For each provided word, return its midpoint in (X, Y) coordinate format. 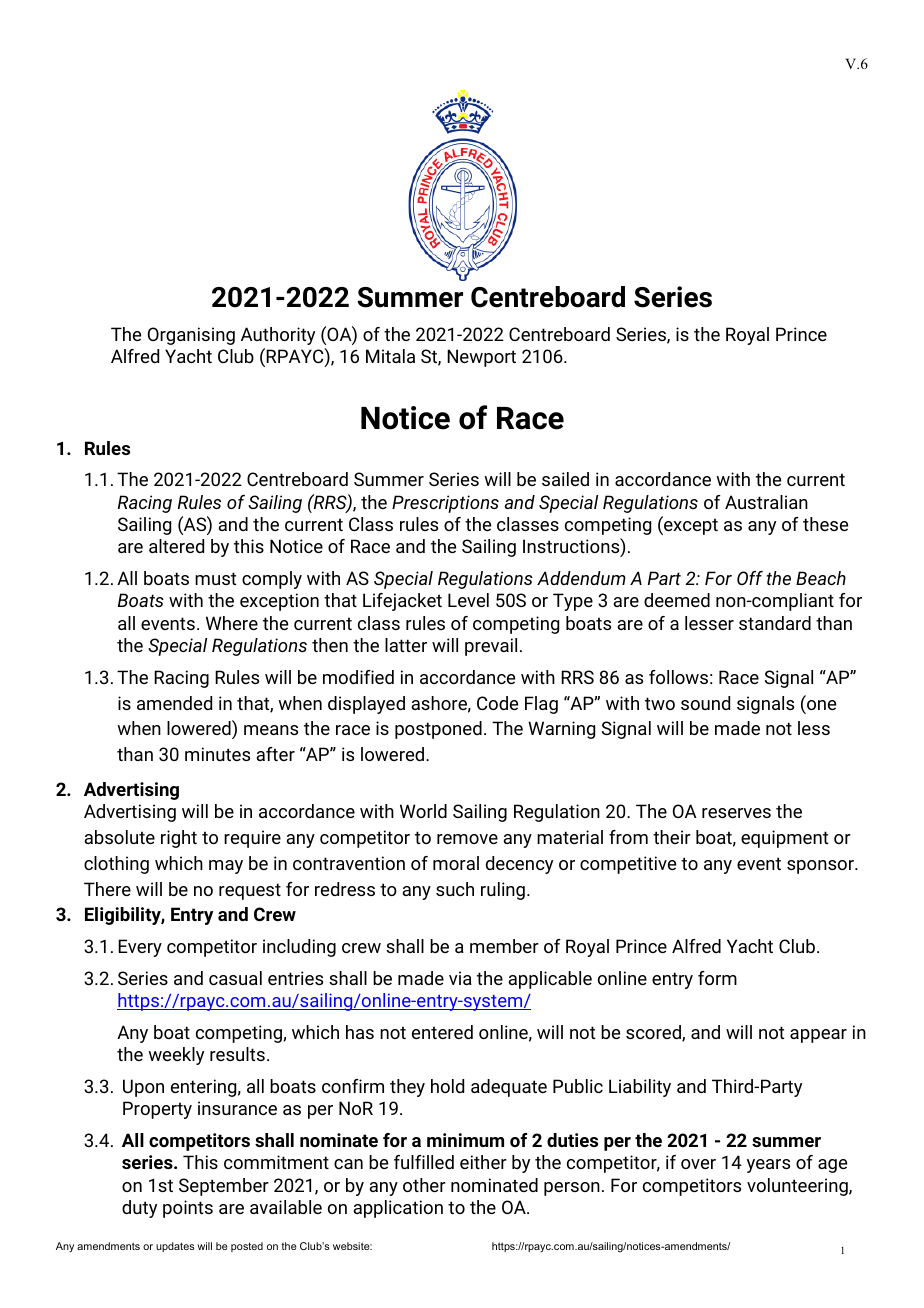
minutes (217, 754)
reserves (736, 813)
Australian (766, 502)
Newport (481, 358)
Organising (191, 336)
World (423, 811)
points (188, 1209)
